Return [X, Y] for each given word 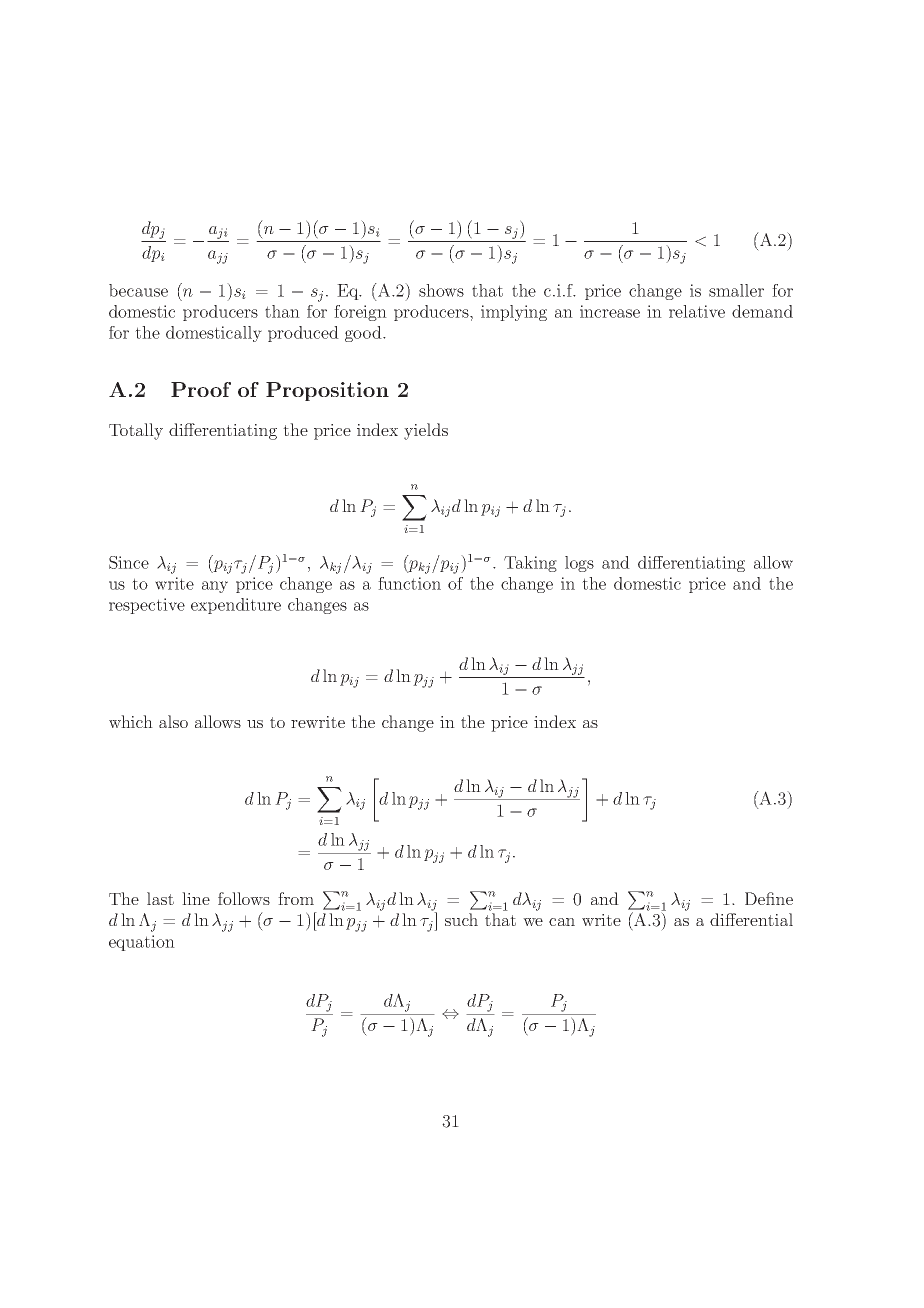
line [196, 898]
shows [441, 290]
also [173, 721]
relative [697, 311]
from [296, 898]
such [461, 919]
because [138, 290]
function [409, 583]
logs [579, 564]
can [562, 922]
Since [129, 562]
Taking [530, 564]
